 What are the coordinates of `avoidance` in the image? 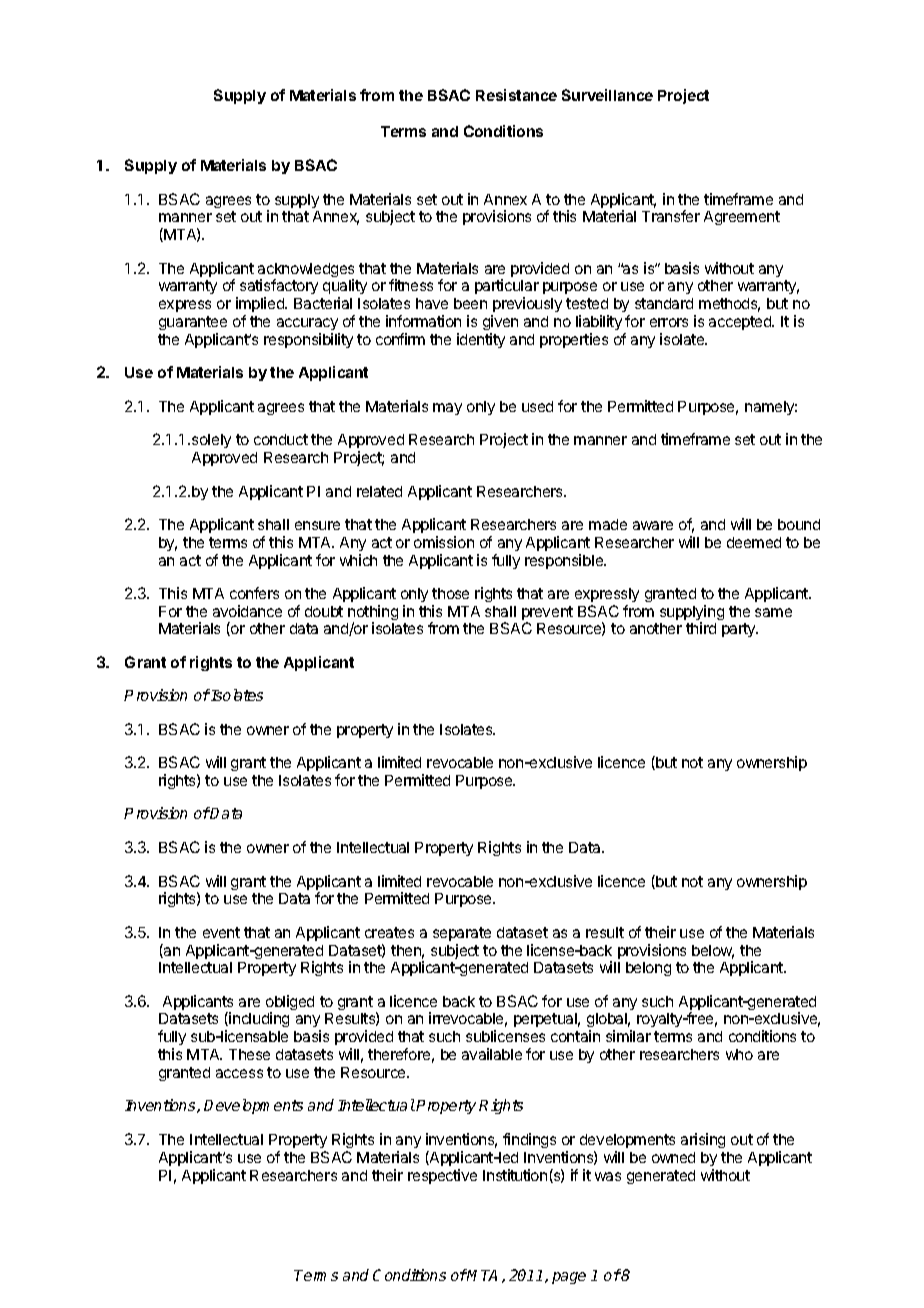 It's located at (247, 611).
